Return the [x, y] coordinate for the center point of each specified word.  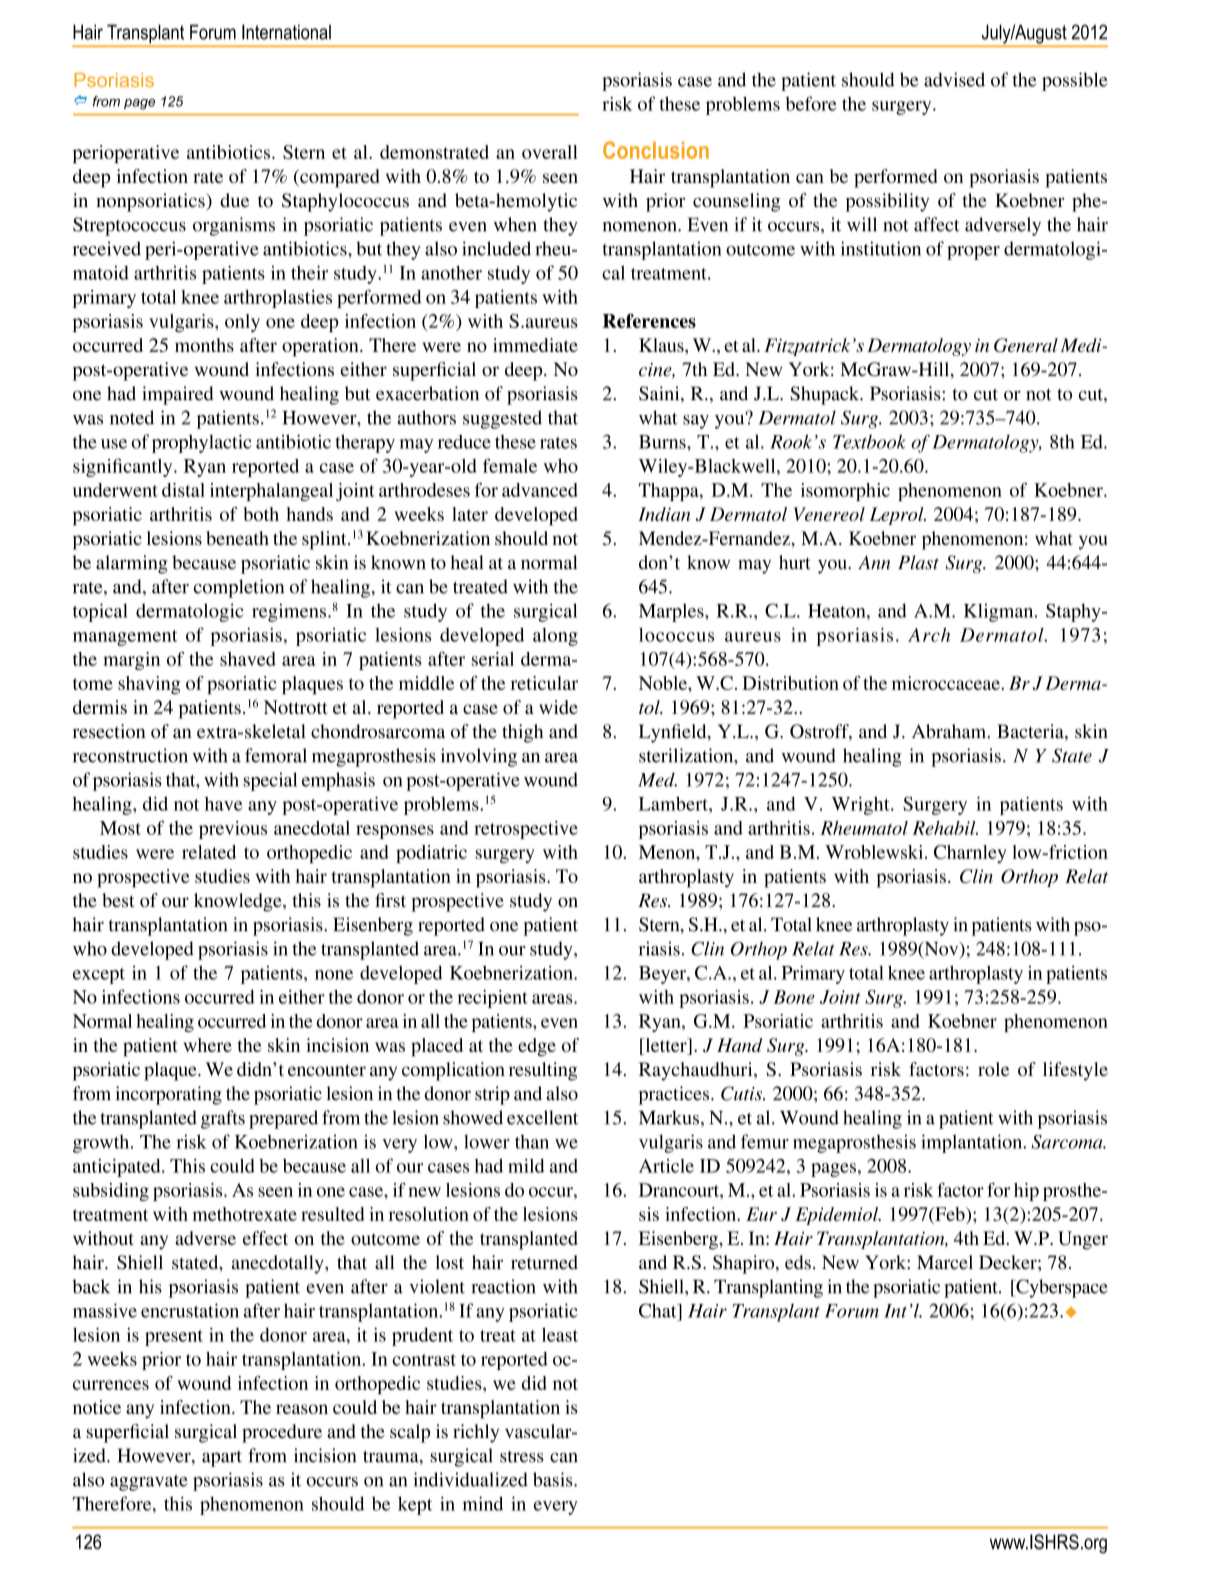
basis [554, 1479]
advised [954, 79]
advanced [540, 490]
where [207, 1045]
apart [222, 1458]
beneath [237, 538]
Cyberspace [1061, 1288]
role [993, 1069]
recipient [492, 999]
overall [550, 152]
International [286, 32]
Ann [874, 562]
